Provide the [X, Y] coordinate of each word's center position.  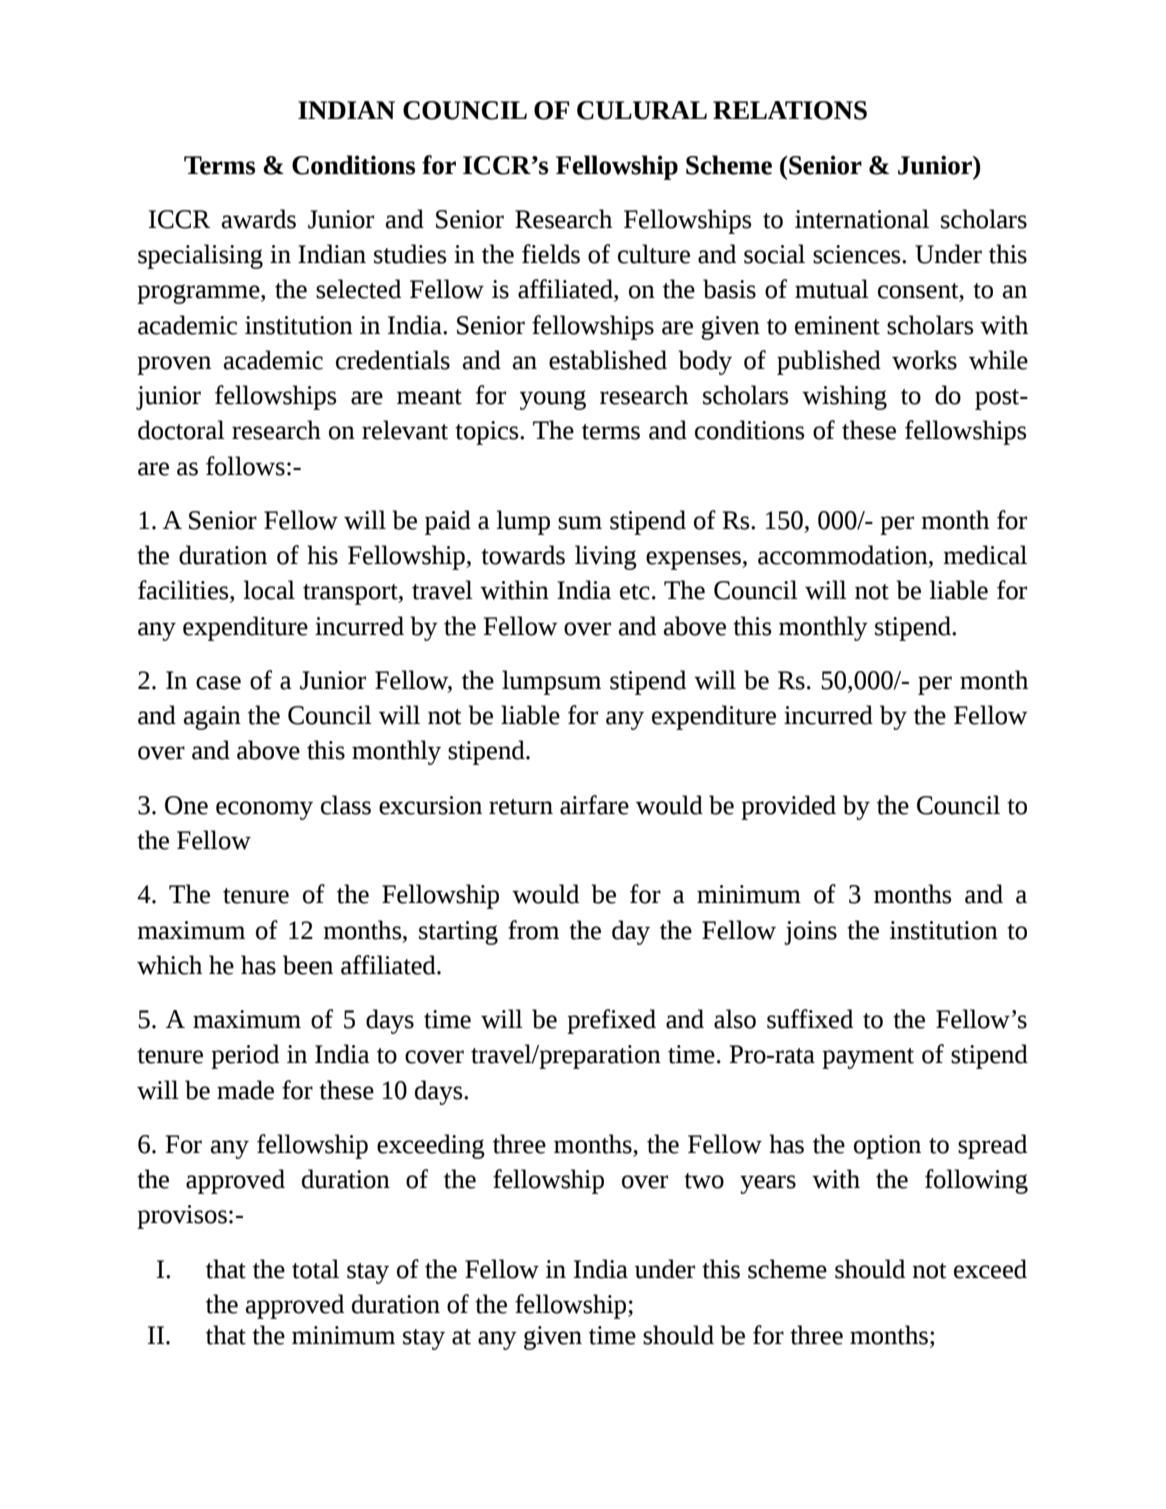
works [924, 360]
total [315, 1269]
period [245, 1056]
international [862, 219]
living [606, 557]
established [608, 360]
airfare [594, 805]
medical [985, 555]
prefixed [611, 1021]
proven [174, 365]
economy [264, 810]
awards [259, 219]
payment [868, 1058]
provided [788, 807]
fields [551, 254]
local [269, 590]
